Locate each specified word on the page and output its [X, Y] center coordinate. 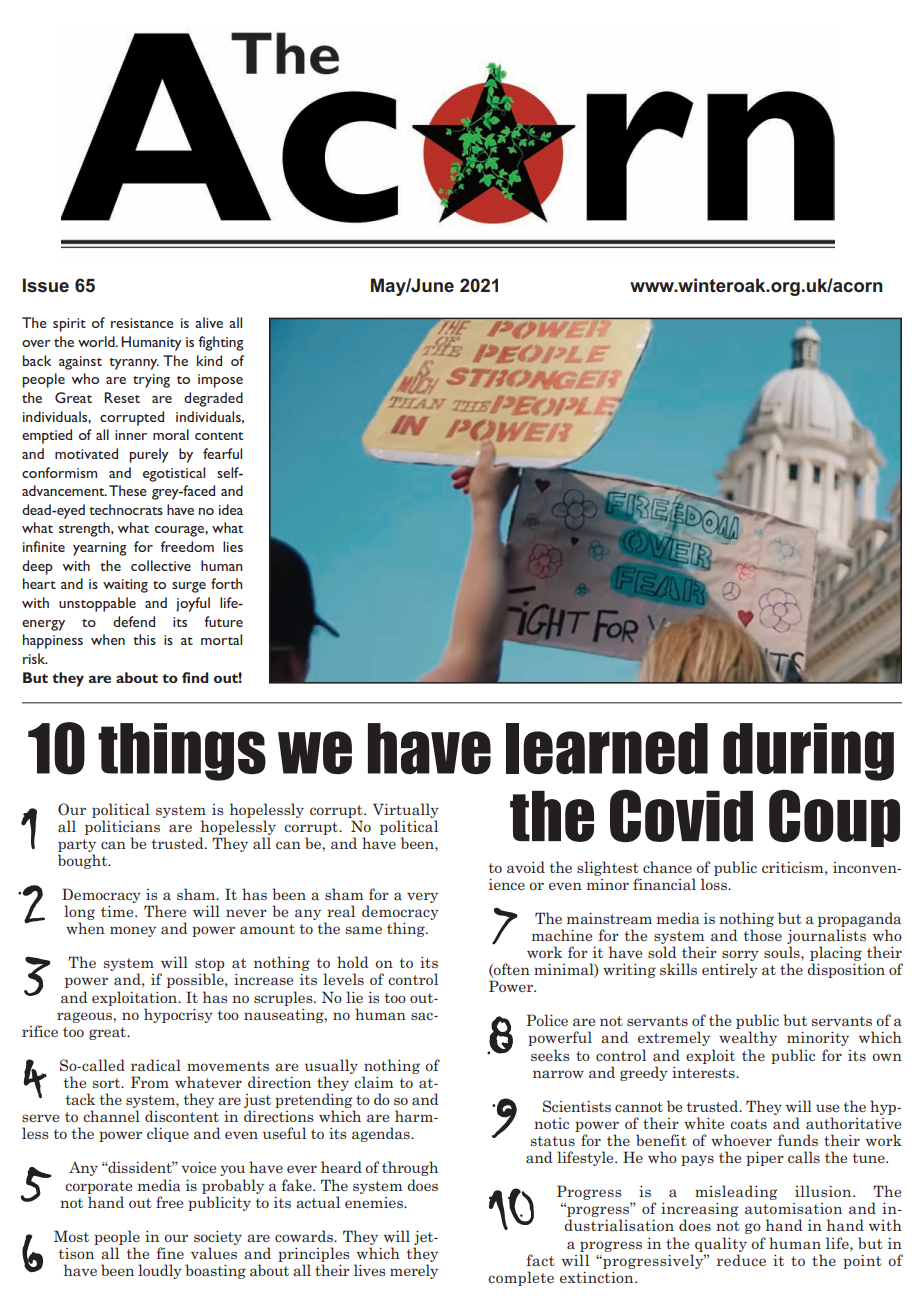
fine [170, 1253]
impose [220, 381]
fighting [221, 343]
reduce [741, 1260]
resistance [142, 323]
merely [414, 1271]
